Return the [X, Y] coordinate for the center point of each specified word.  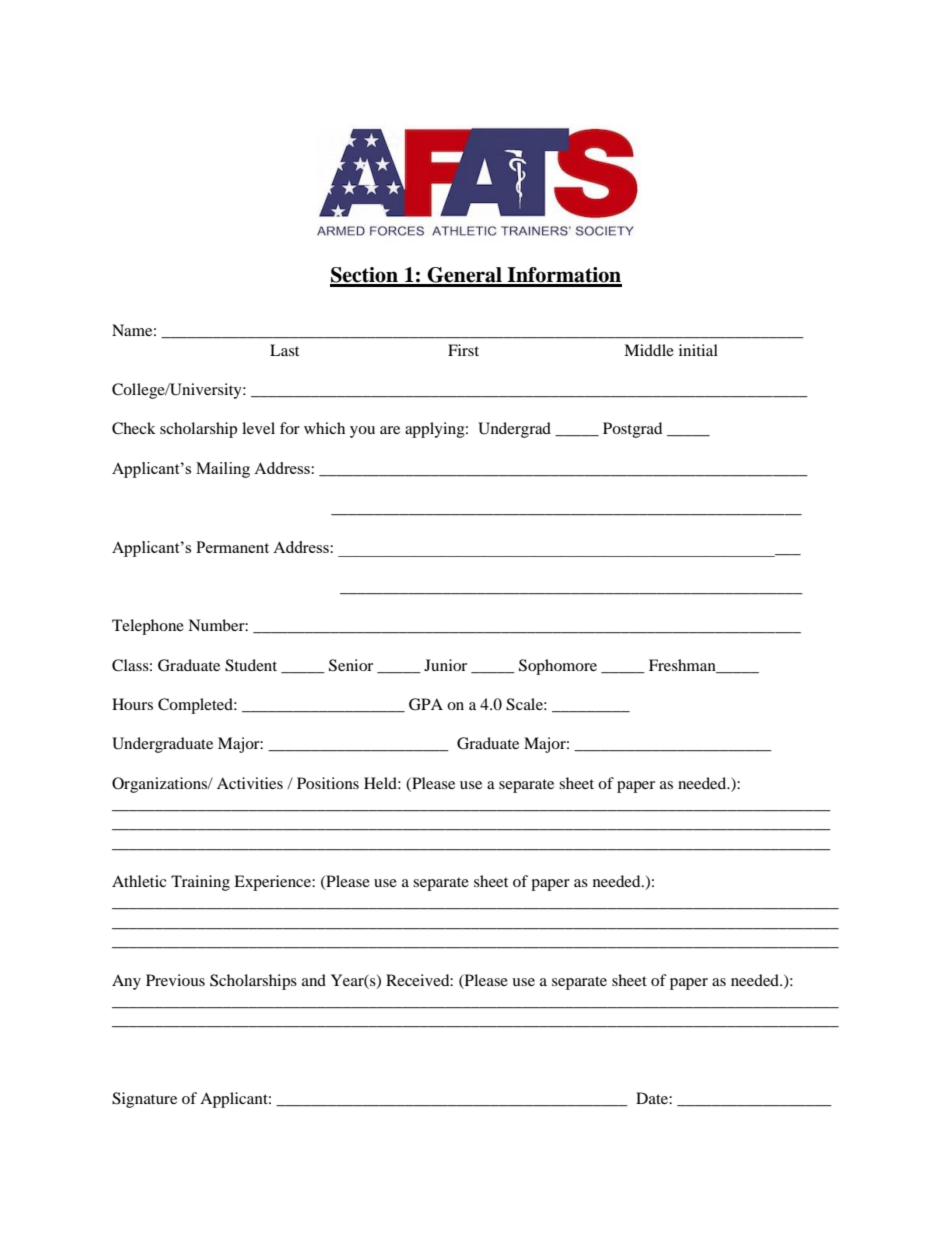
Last [284, 350]
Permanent [232, 547]
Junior [445, 665]
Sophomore [558, 667]
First [463, 350]
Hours [132, 704]
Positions [328, 783]
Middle [649, 350]
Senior [351, 665]
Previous [175, 980]
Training [200, 883]
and [314, 980]
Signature [144, 1100]
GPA [426, 704]
